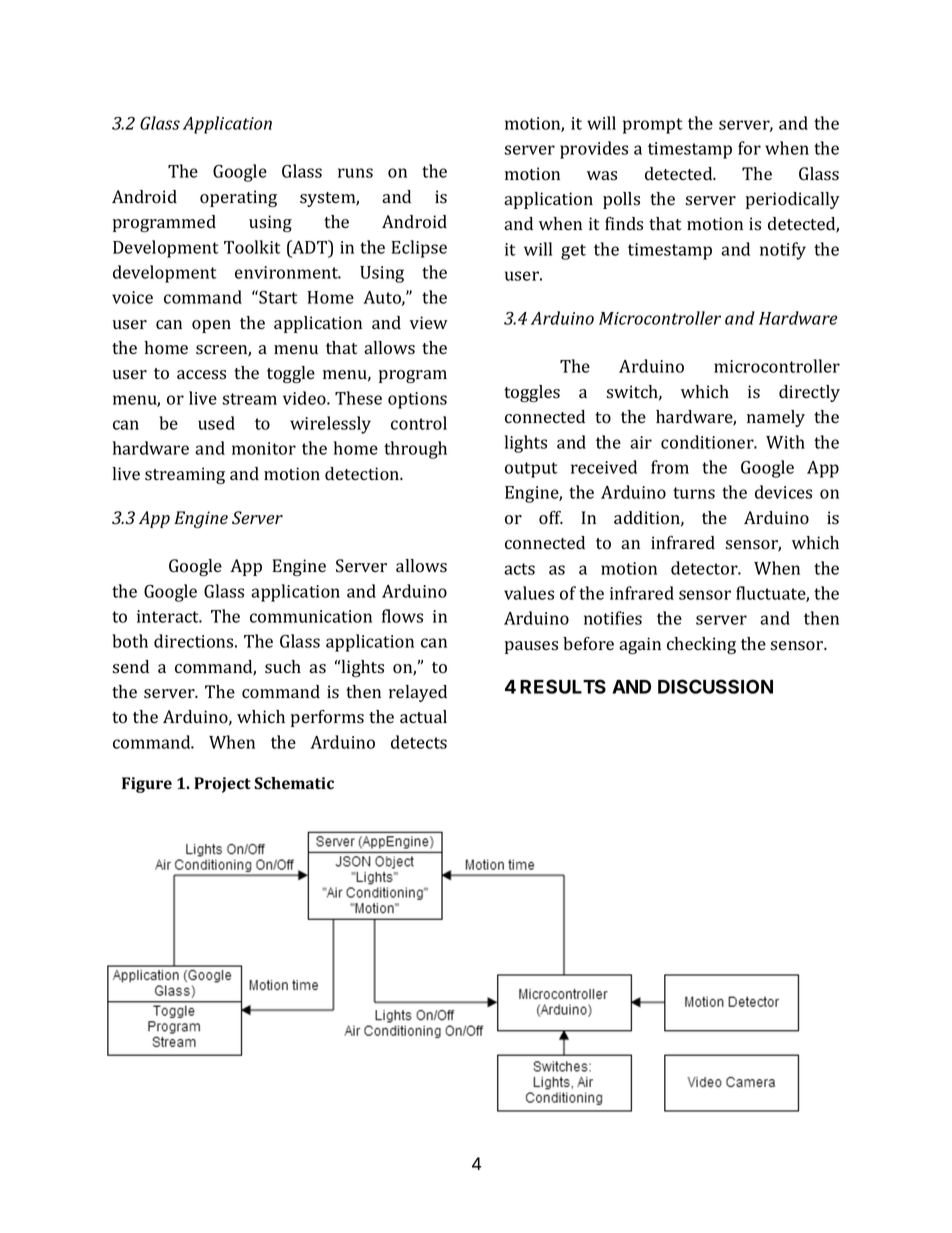 The image size is (952, 1233). What do you see at coordinates (594, 150) in the page?
I see `provides` at bounding box center [594, 150].
